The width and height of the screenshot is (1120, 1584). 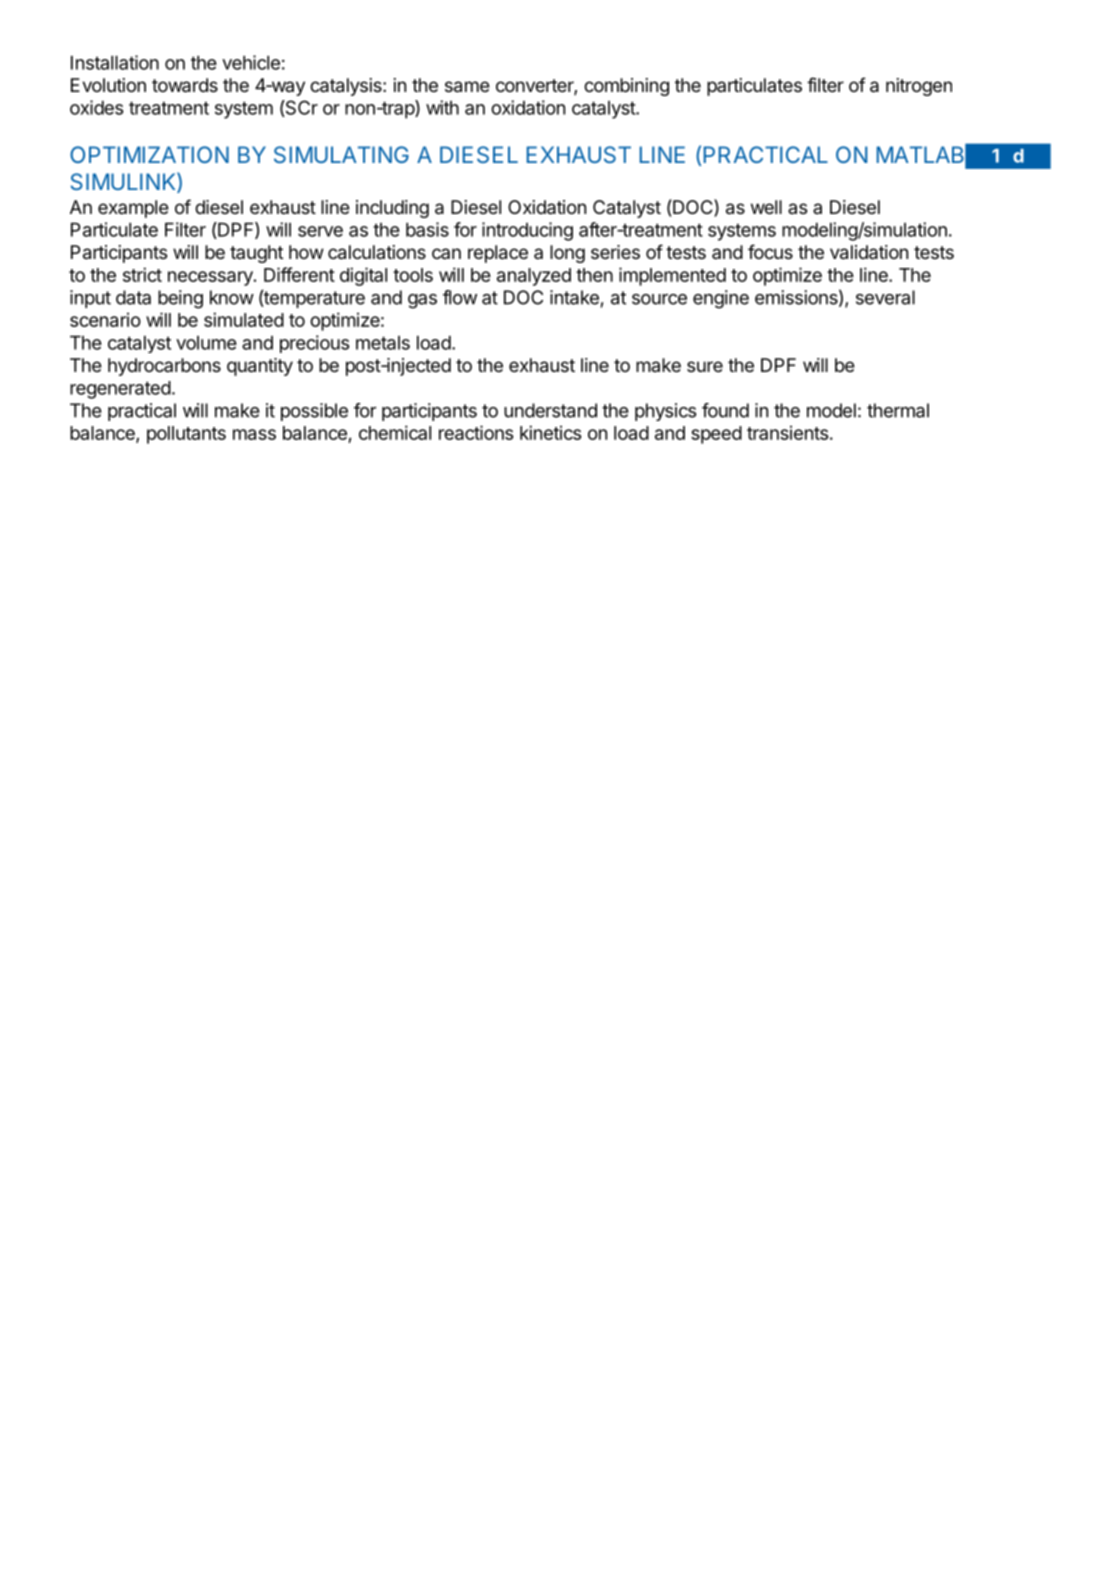 I want to click on taught, so click(x=256, y=254).
